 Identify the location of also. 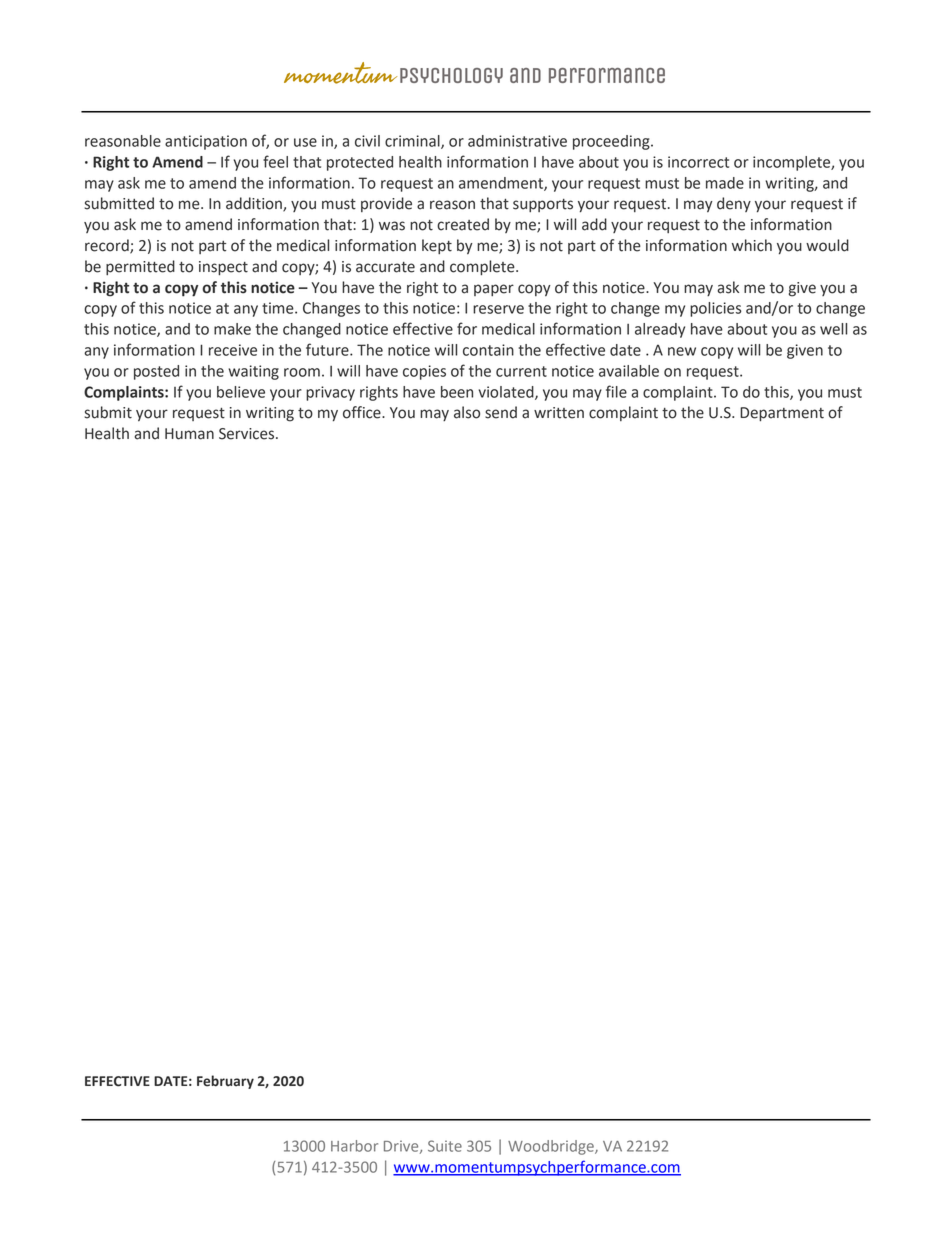
(467, 412).
